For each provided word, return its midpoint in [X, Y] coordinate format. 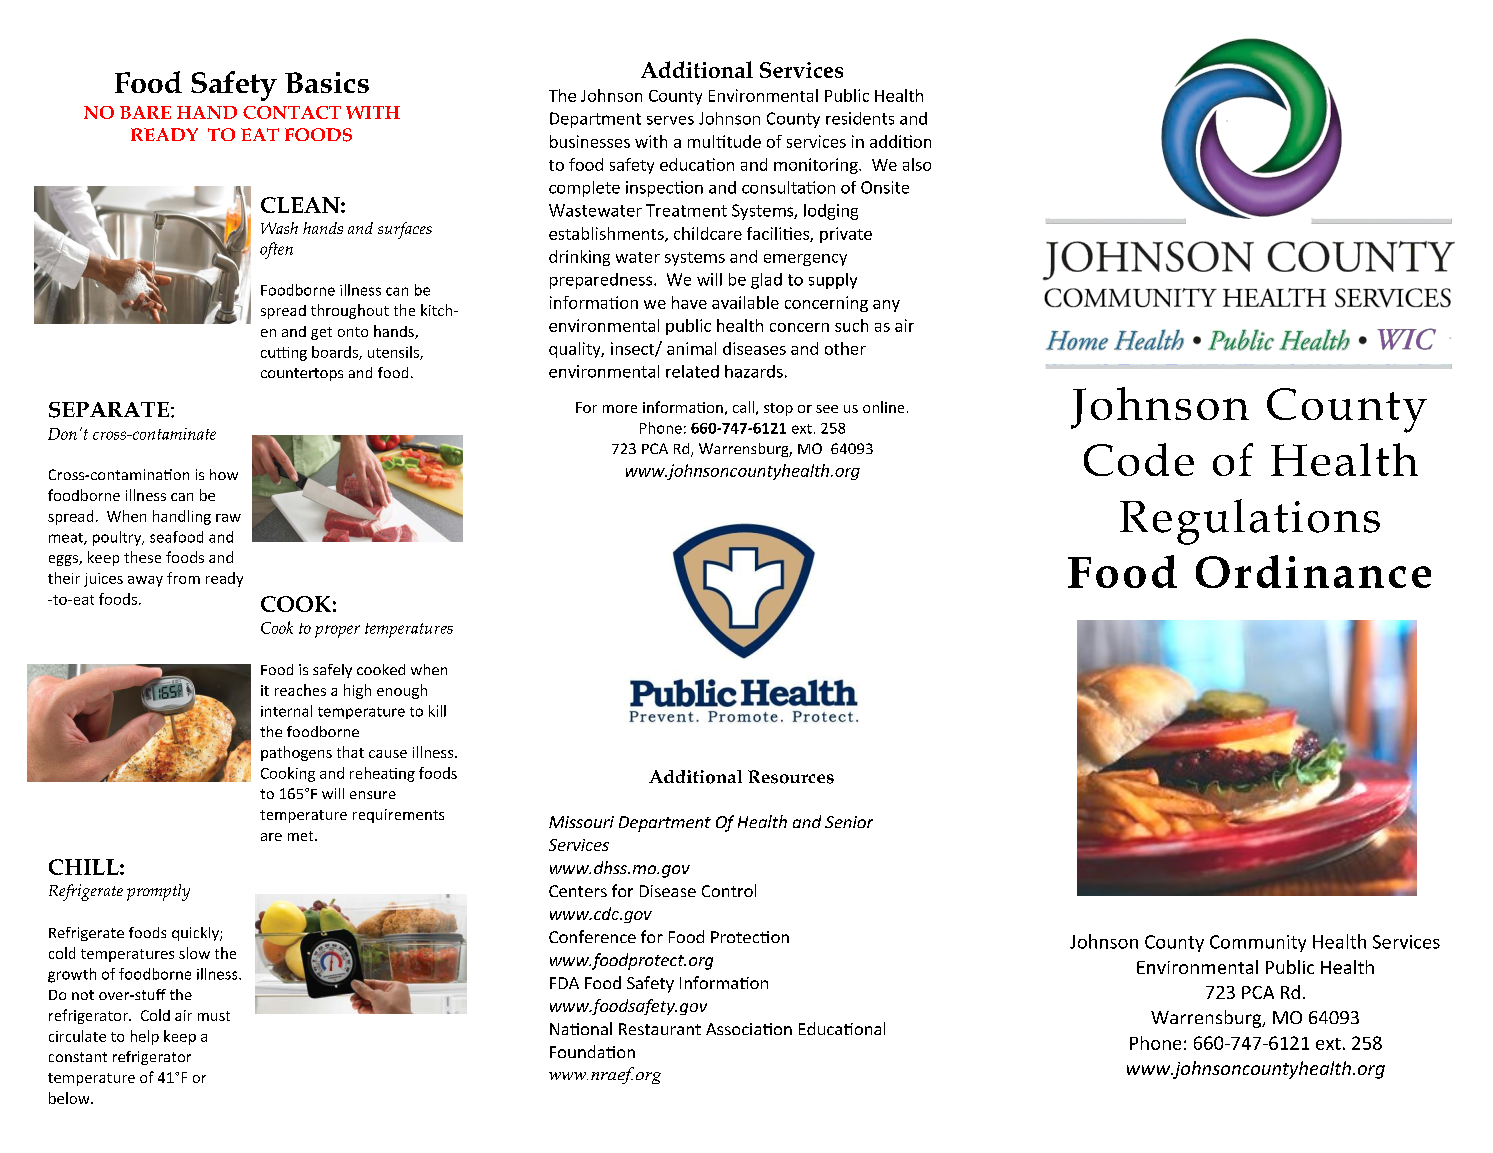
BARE [145, 112]
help [145, 1037]
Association [749, 1029]
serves [670, 120]
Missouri [581, 822]
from [183, 578]
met [302, 836]
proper [337, 631]
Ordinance [1313, 571]
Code [1139, 459]
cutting [284, 354]
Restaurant [660, 1029]
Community [1258, 943]
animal [691, 348]
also [917, 164]
